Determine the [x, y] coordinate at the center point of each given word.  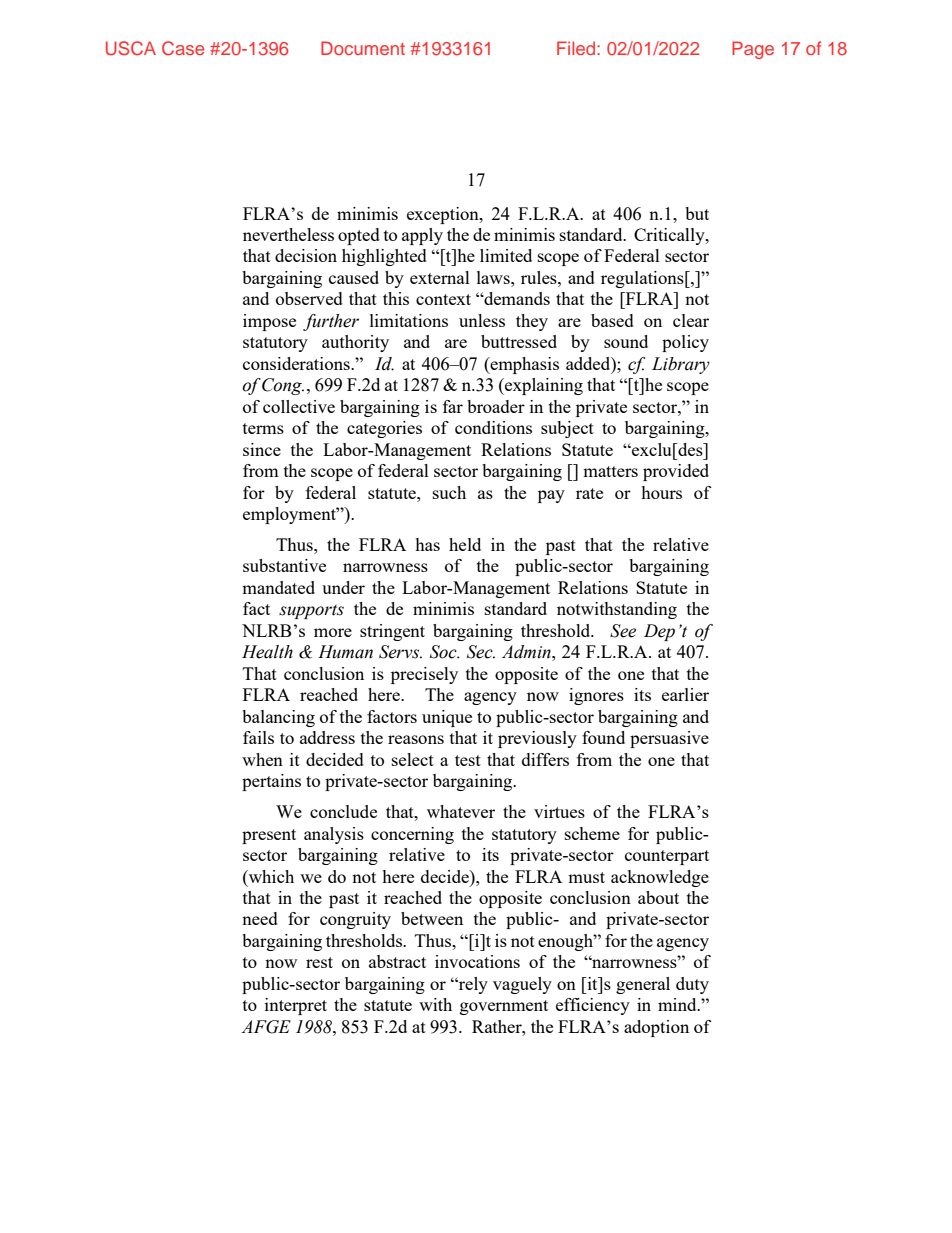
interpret [296, 1006]
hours [661, 492]
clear [691, 320]
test [468, 760]
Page [753, 50]
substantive [284, 565]
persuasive [669, 739]
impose [269, 322]
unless [482, 320]
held [465, 544]
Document [363, 48]
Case [183, 48]
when [262, 759]
